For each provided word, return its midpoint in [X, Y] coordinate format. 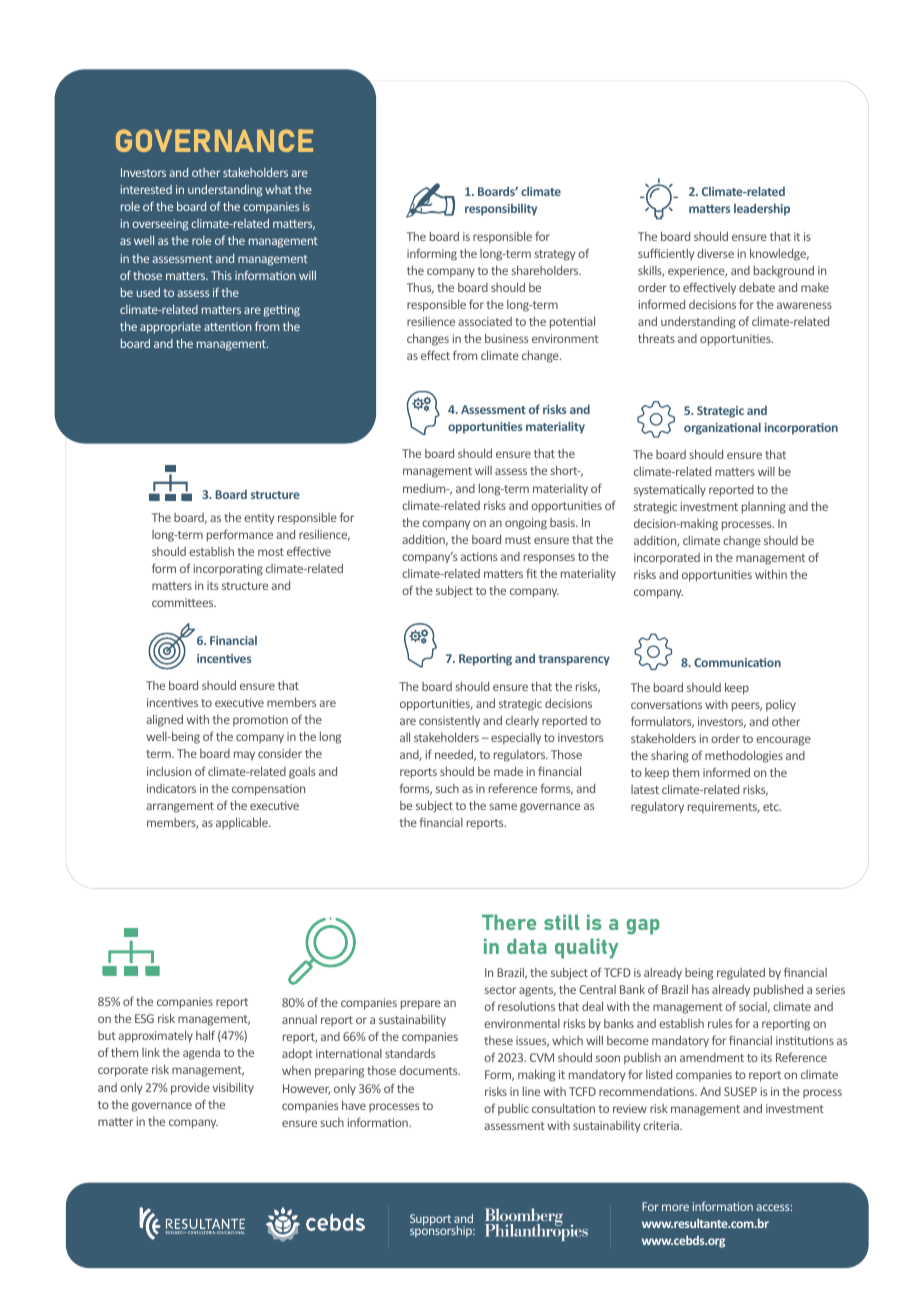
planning [764, 508]
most [271, 552]
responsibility [501, 210]
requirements [724, 807]
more [675, 1207]
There [509, 922]
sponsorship [442, 1231]
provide [190, 1089]
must [518, 540]
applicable [243, 823]
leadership [762, 209]
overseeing [160, 225]
